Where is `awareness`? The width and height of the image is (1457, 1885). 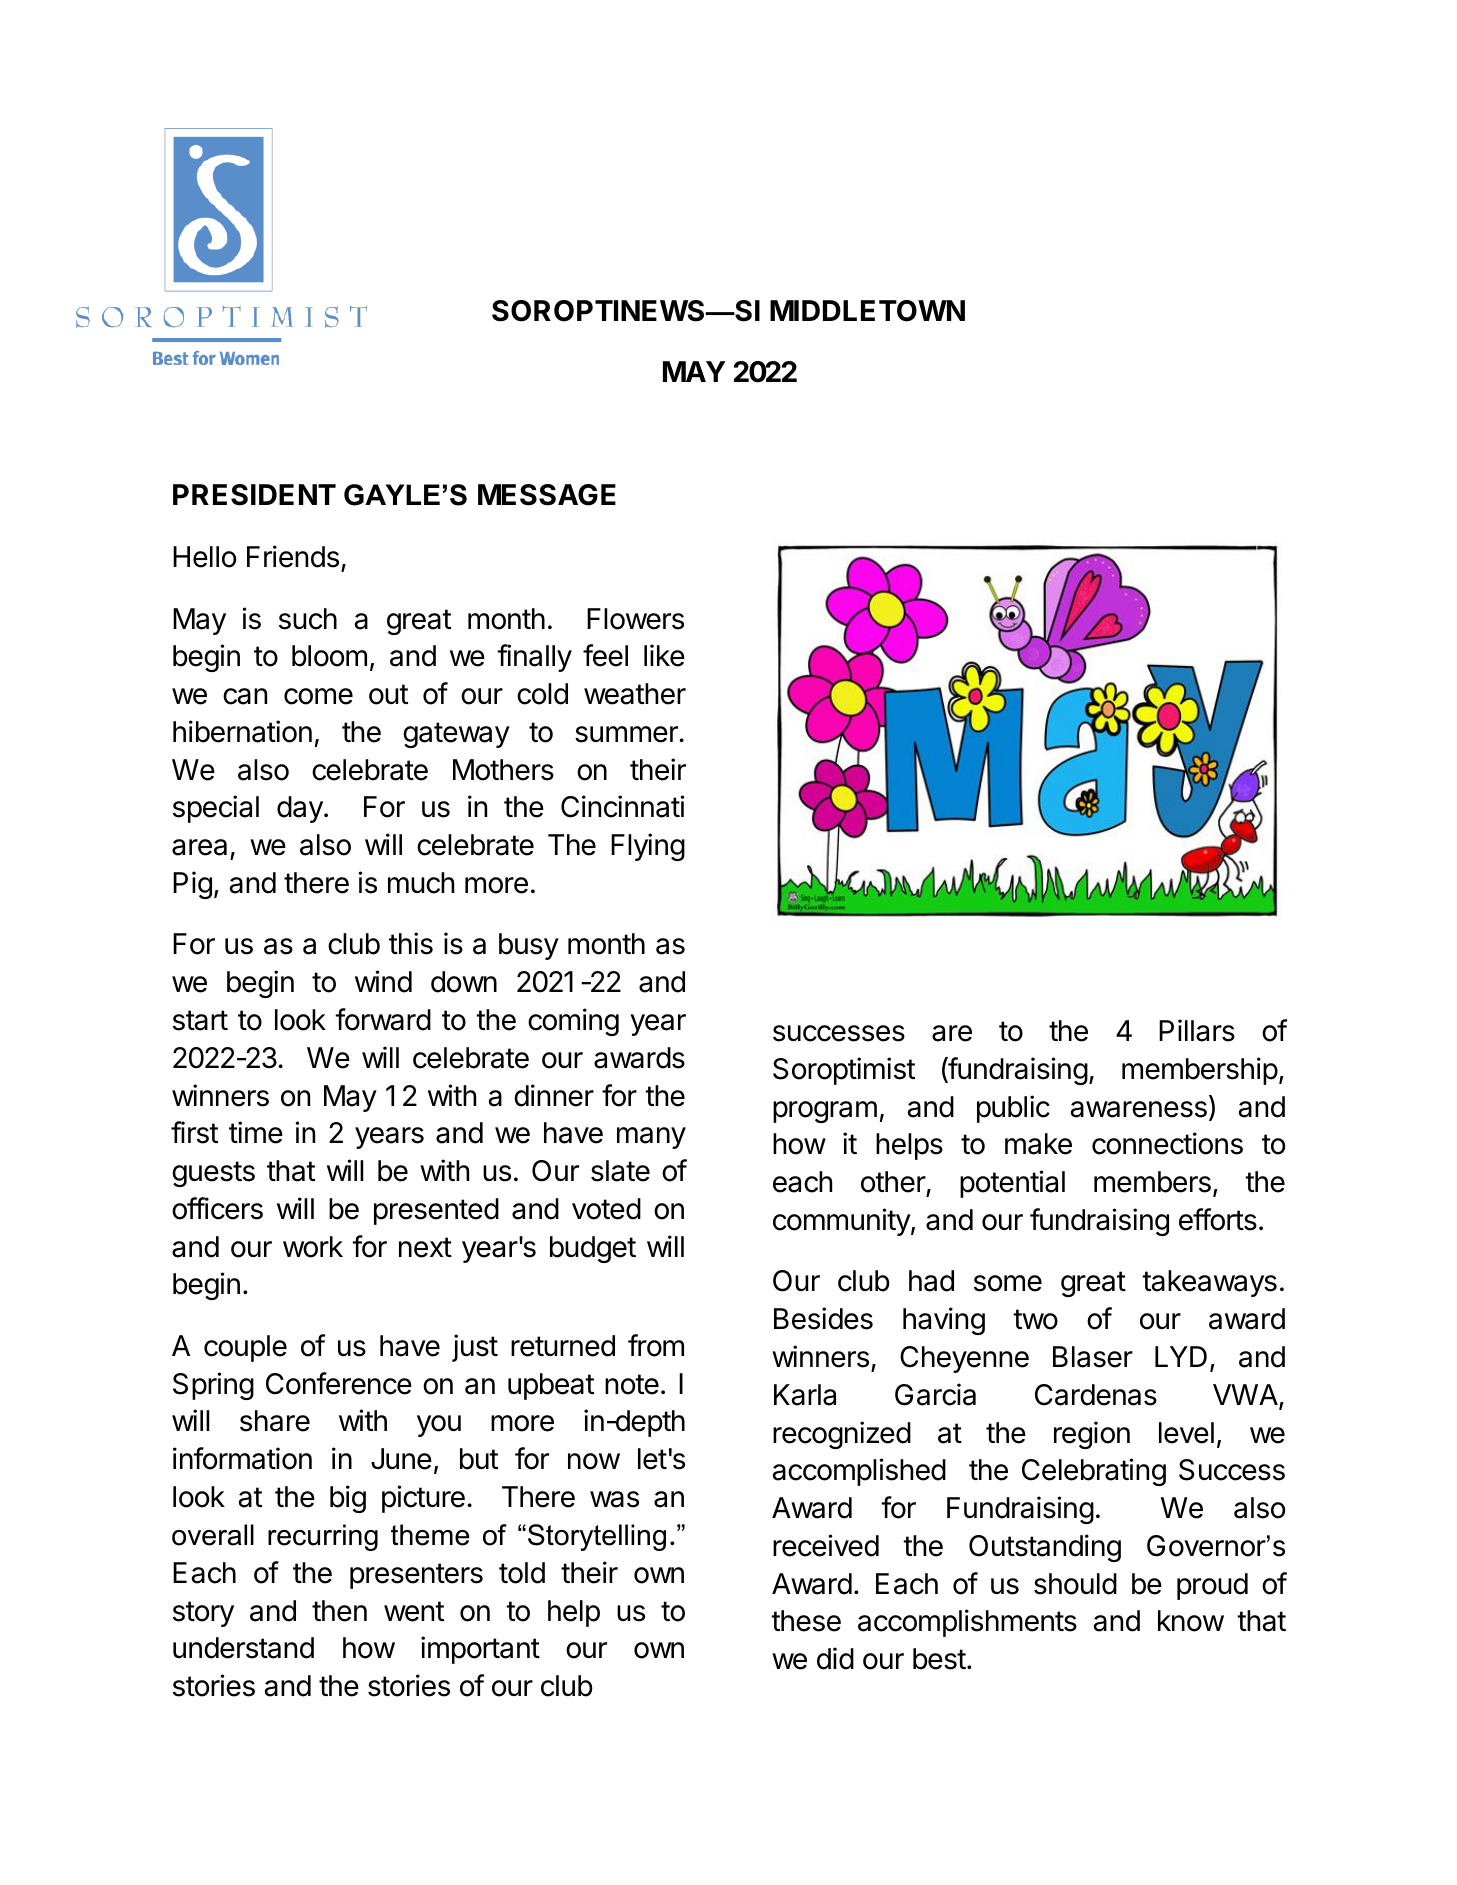
awareness is located at coordinates (1138, 1109).
